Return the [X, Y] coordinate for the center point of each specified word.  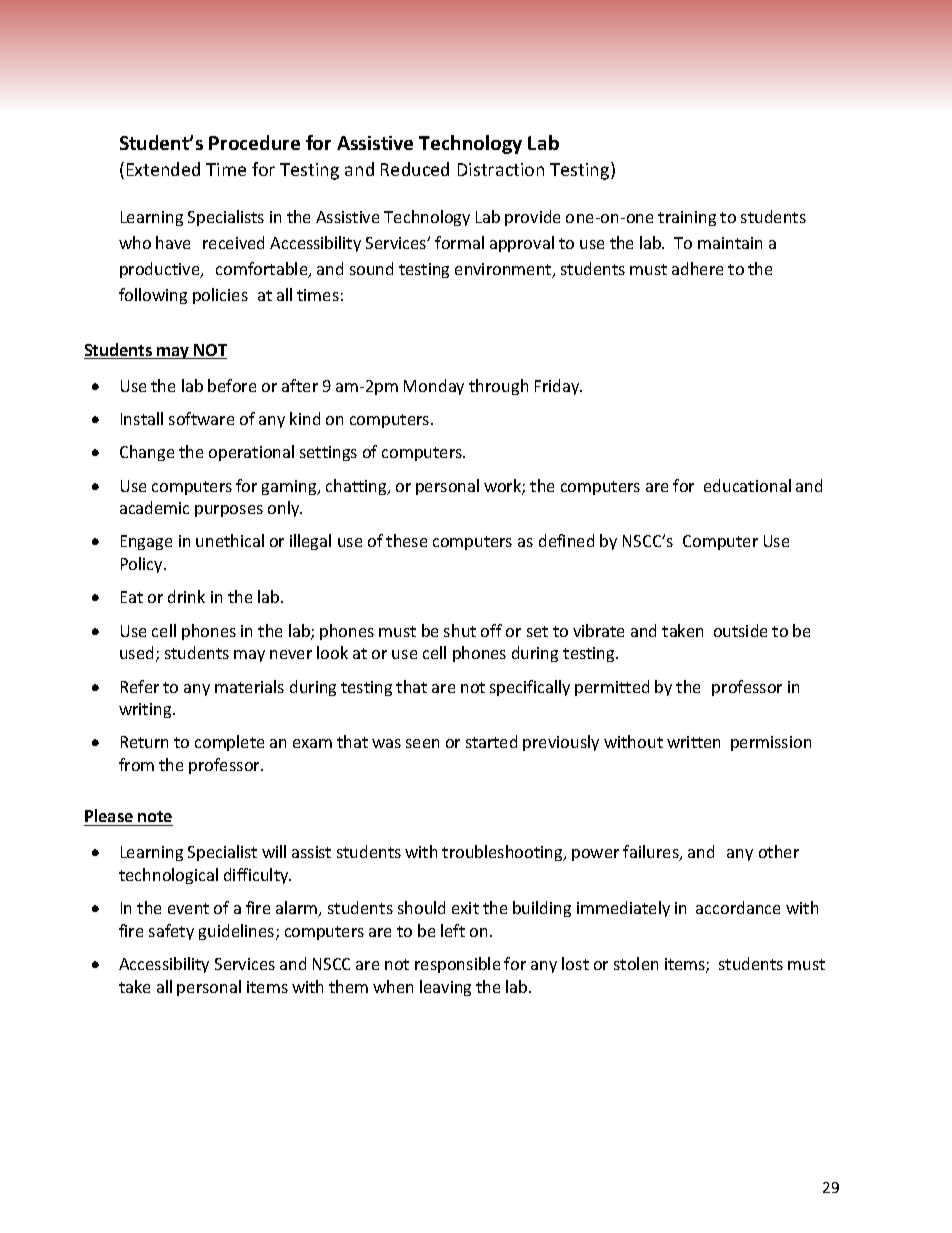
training [687, 218]
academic [154, 507]
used [136, 652]
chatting [357, 487]
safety [171, 932]
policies [220, 296]
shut [460, 630]
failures [652, 853]
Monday [434, 387]
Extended [163, 169]
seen [422, 743]
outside [740, 630]
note [155, 816]
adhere [697, 268]
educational [747, 485]
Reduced [415, 169]
